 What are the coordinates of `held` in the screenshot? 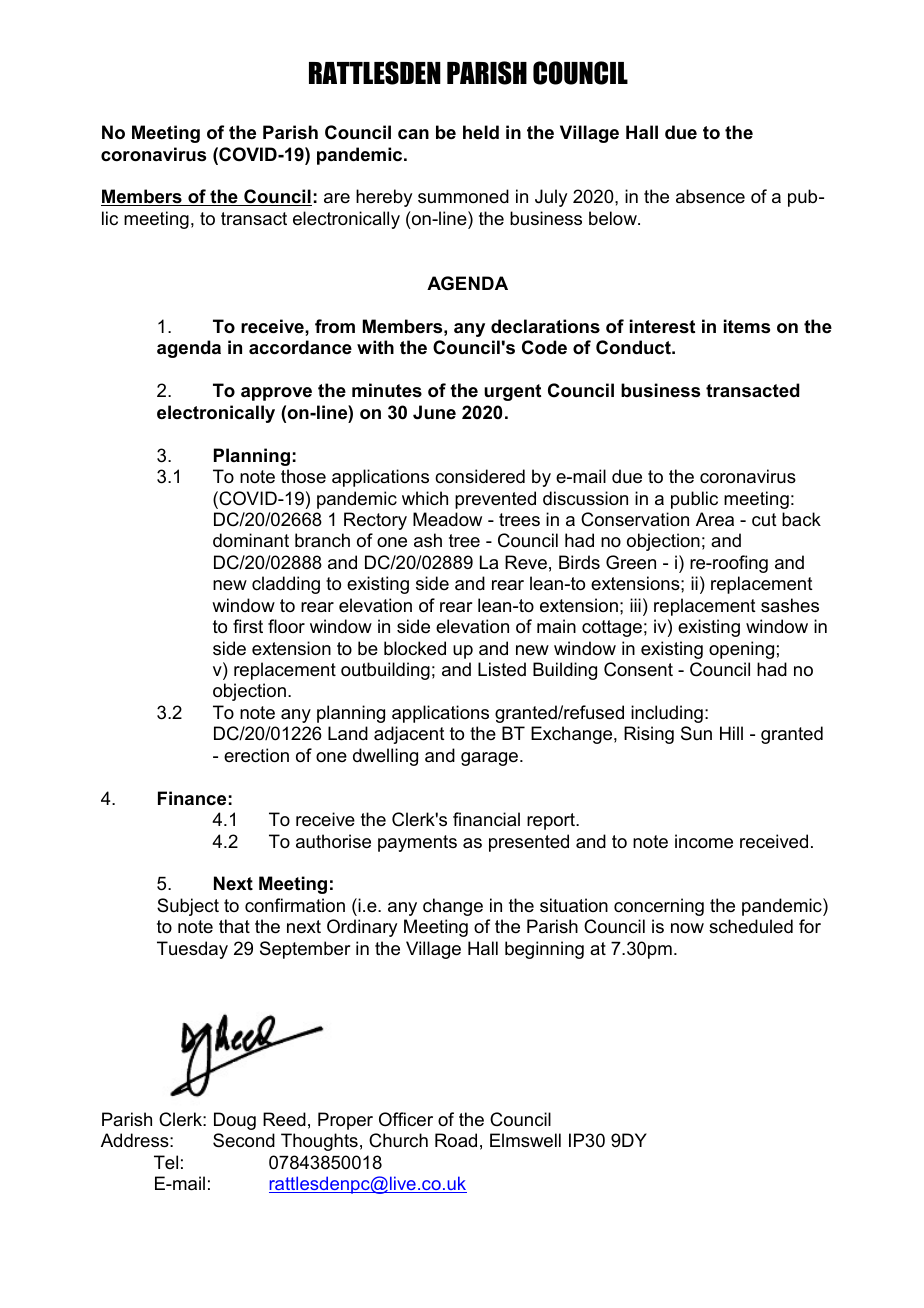 It's located at (481, 132).
